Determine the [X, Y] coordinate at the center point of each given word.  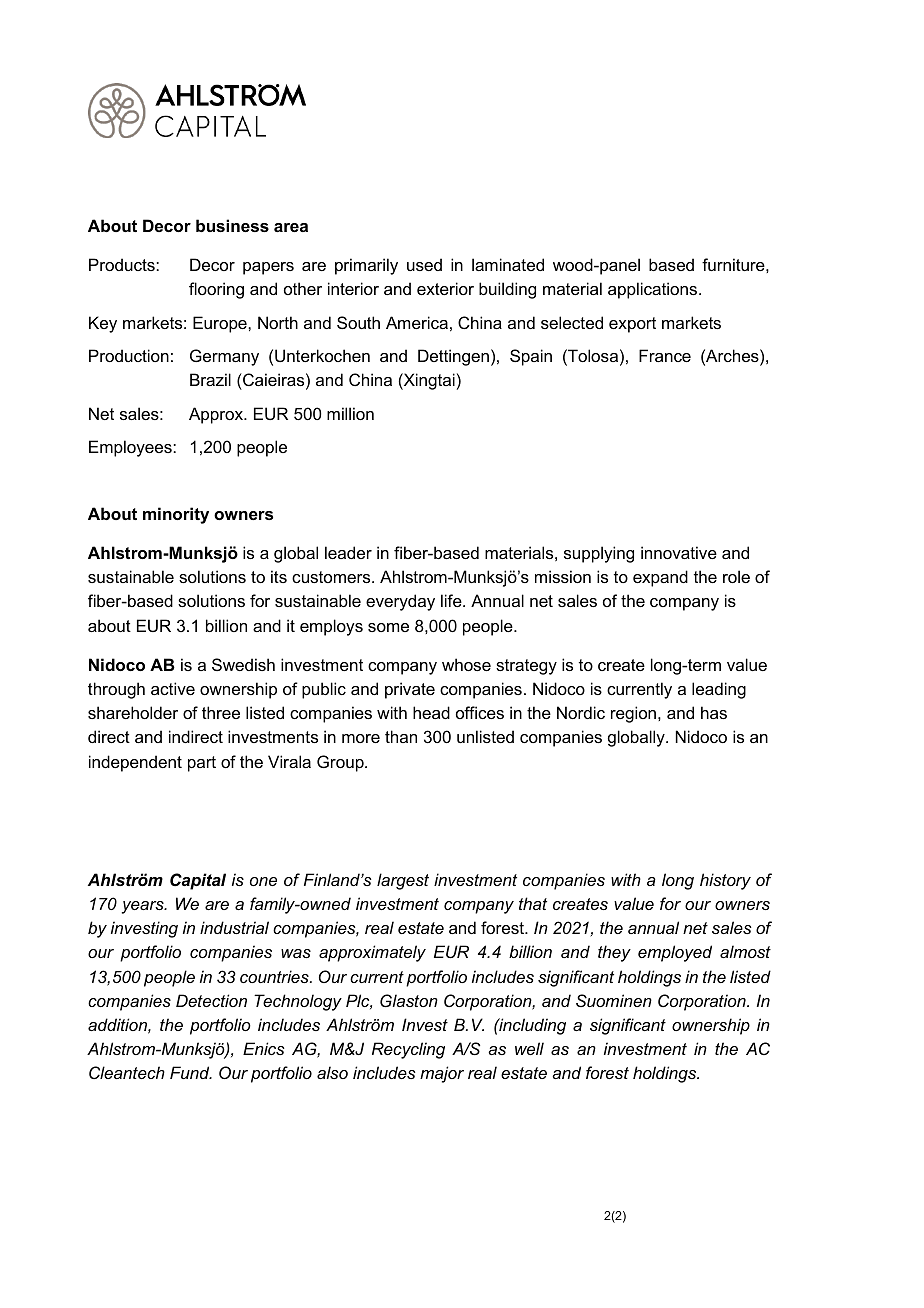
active [173, 688]
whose [466, 664]
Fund [191, 1072]
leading [719, 690]
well [529, 1048]
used [424, 264]
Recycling [408, 1050]
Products [123, 264]
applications [654, 290]
